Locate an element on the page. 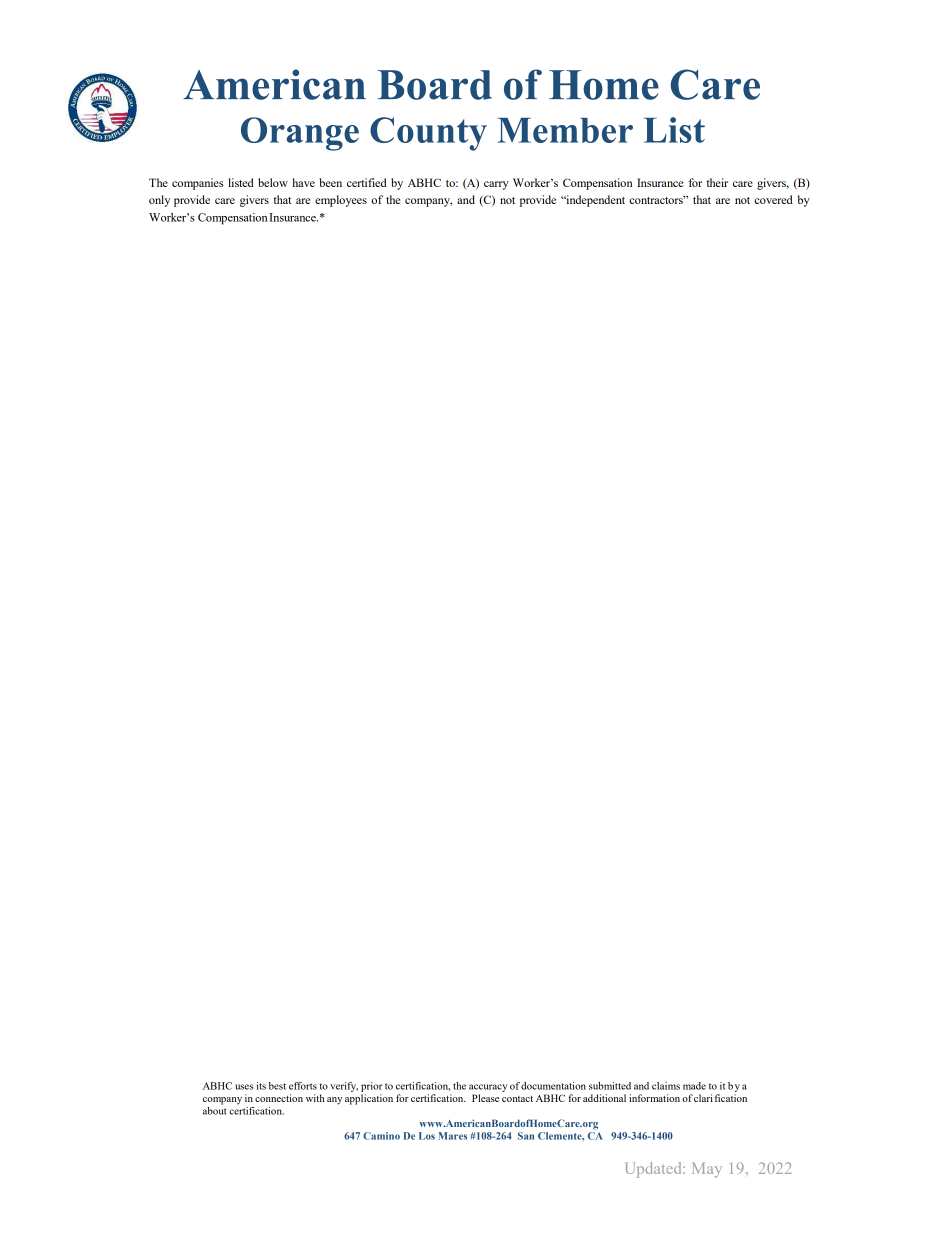  uses is located at coordinates (244, 1087).
